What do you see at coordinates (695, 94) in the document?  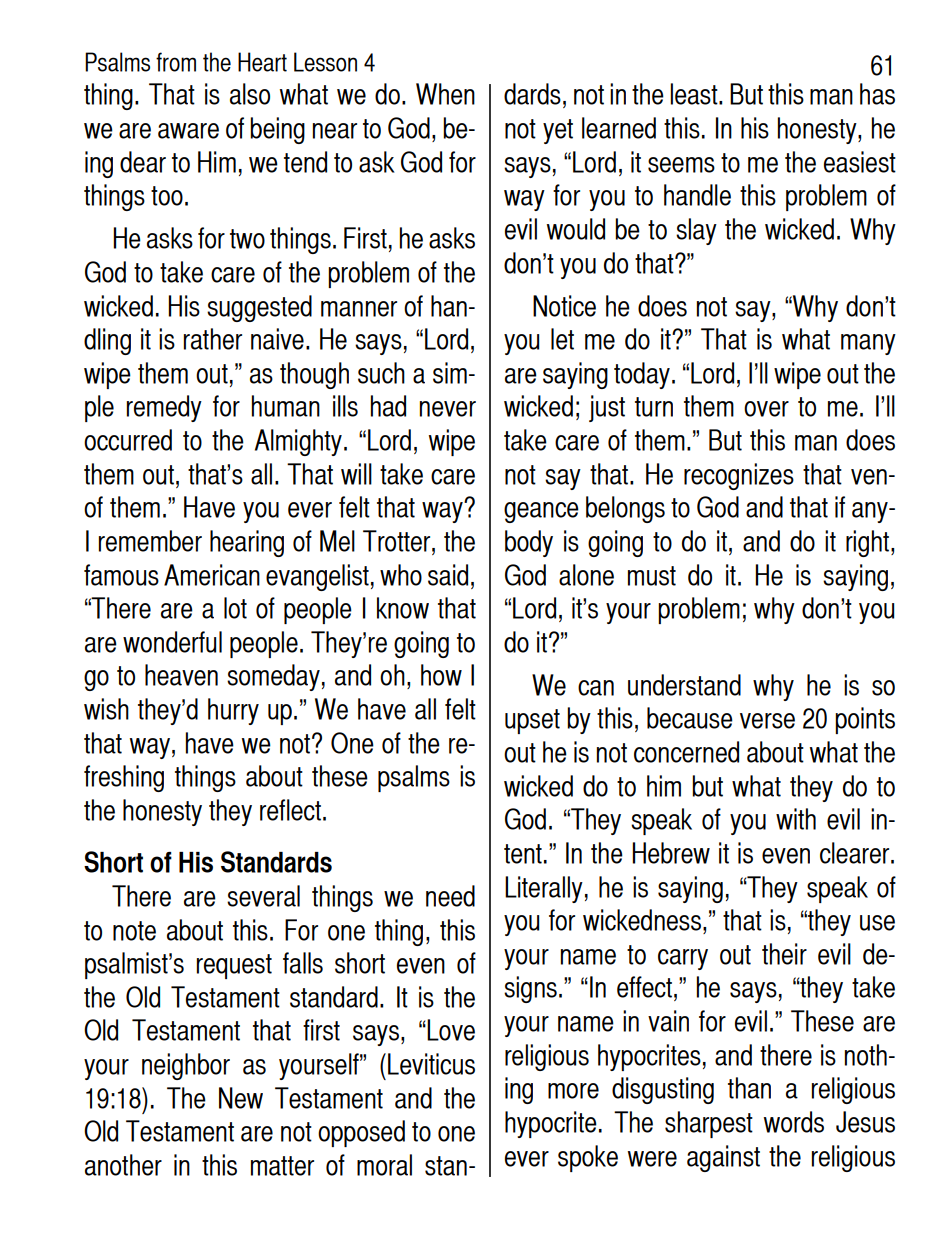 I see `least` at bounding box center [695, 94].
